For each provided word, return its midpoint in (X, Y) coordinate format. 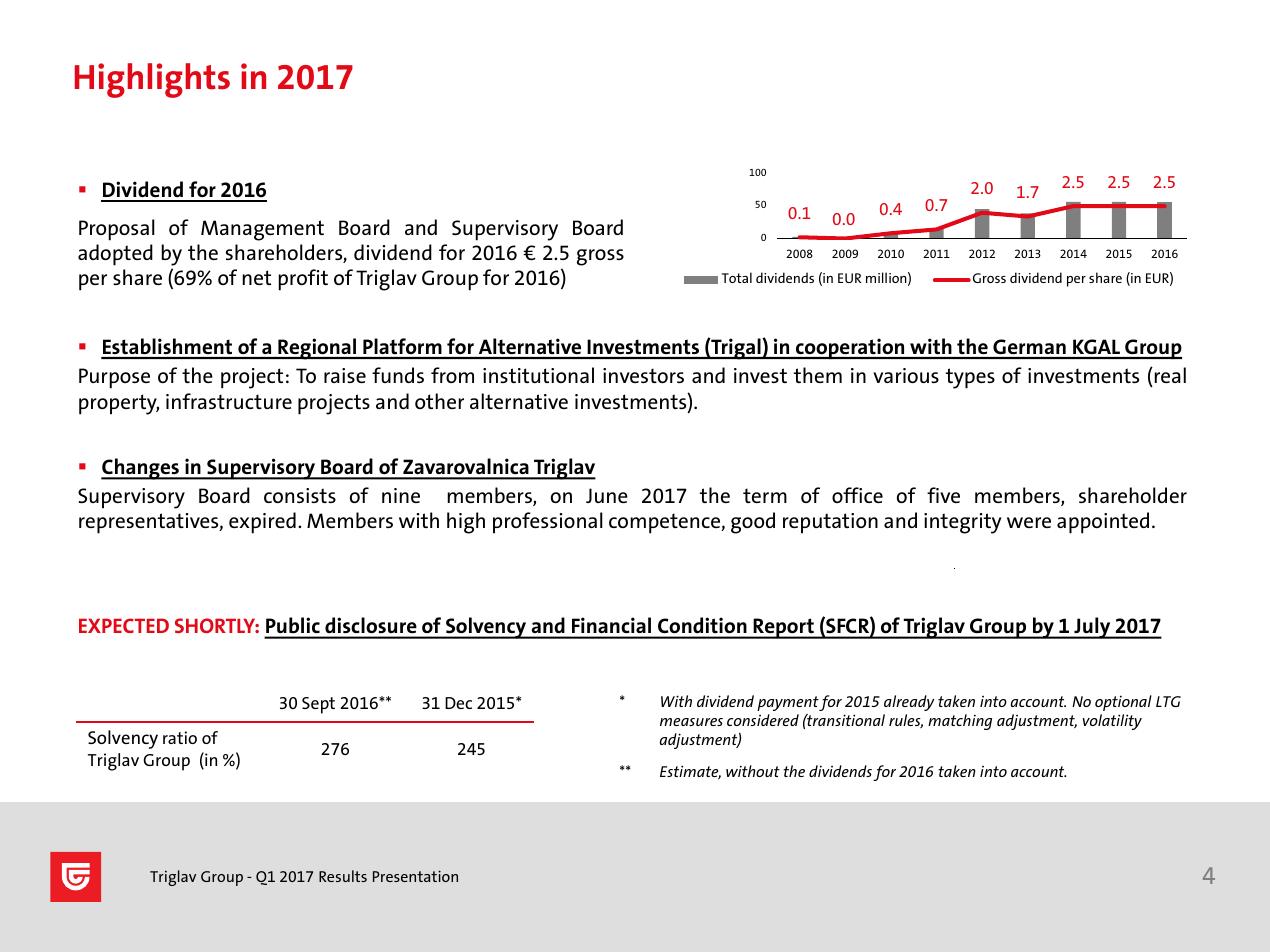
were (1029, 522)
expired (262, 523)
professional (548, 523)
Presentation (415, 876)
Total (737, 277)
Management (262, 230)
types (970, 378)
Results (343, 876)
